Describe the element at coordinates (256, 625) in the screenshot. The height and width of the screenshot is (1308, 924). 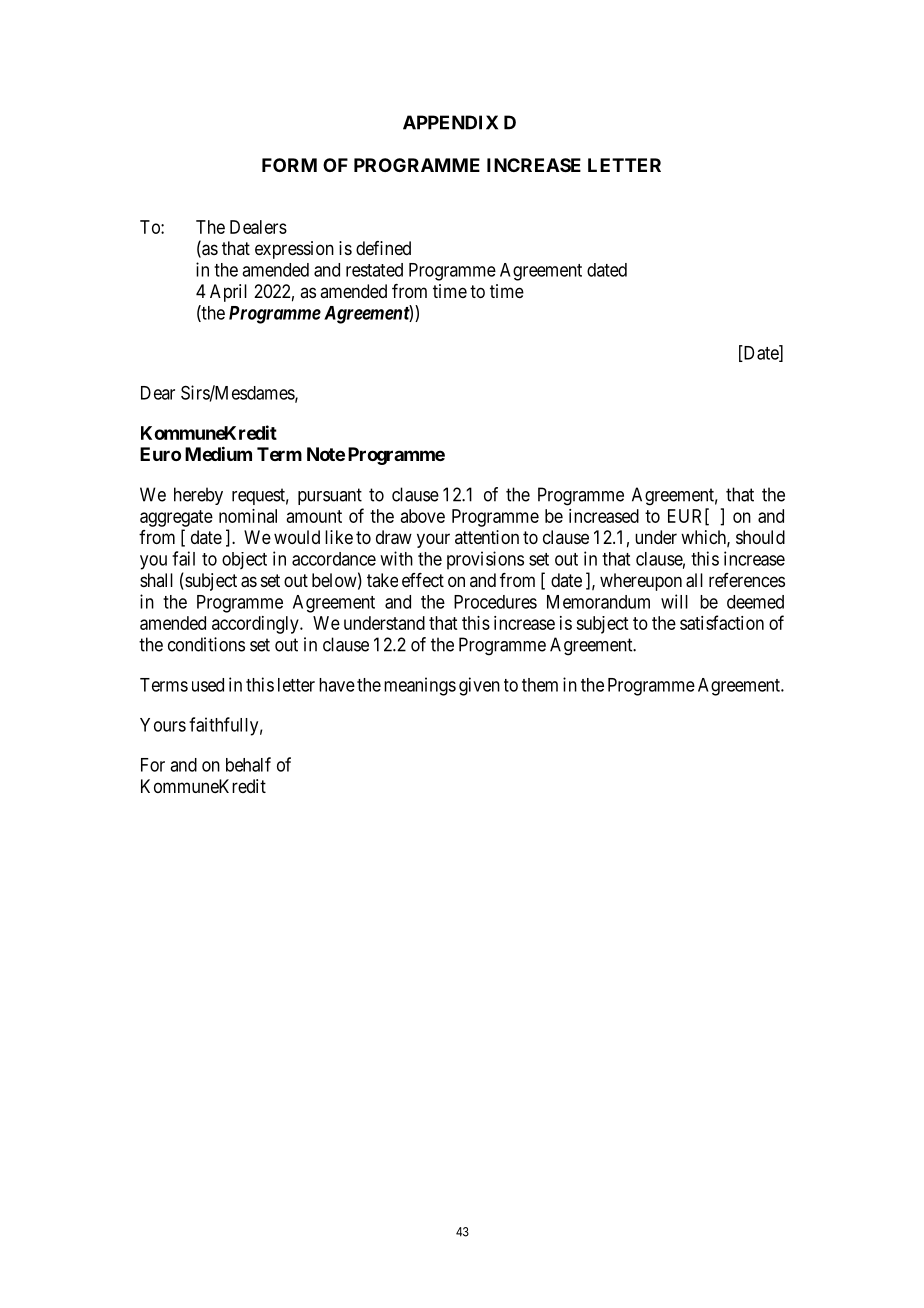
I see `accordingly` at that location.
